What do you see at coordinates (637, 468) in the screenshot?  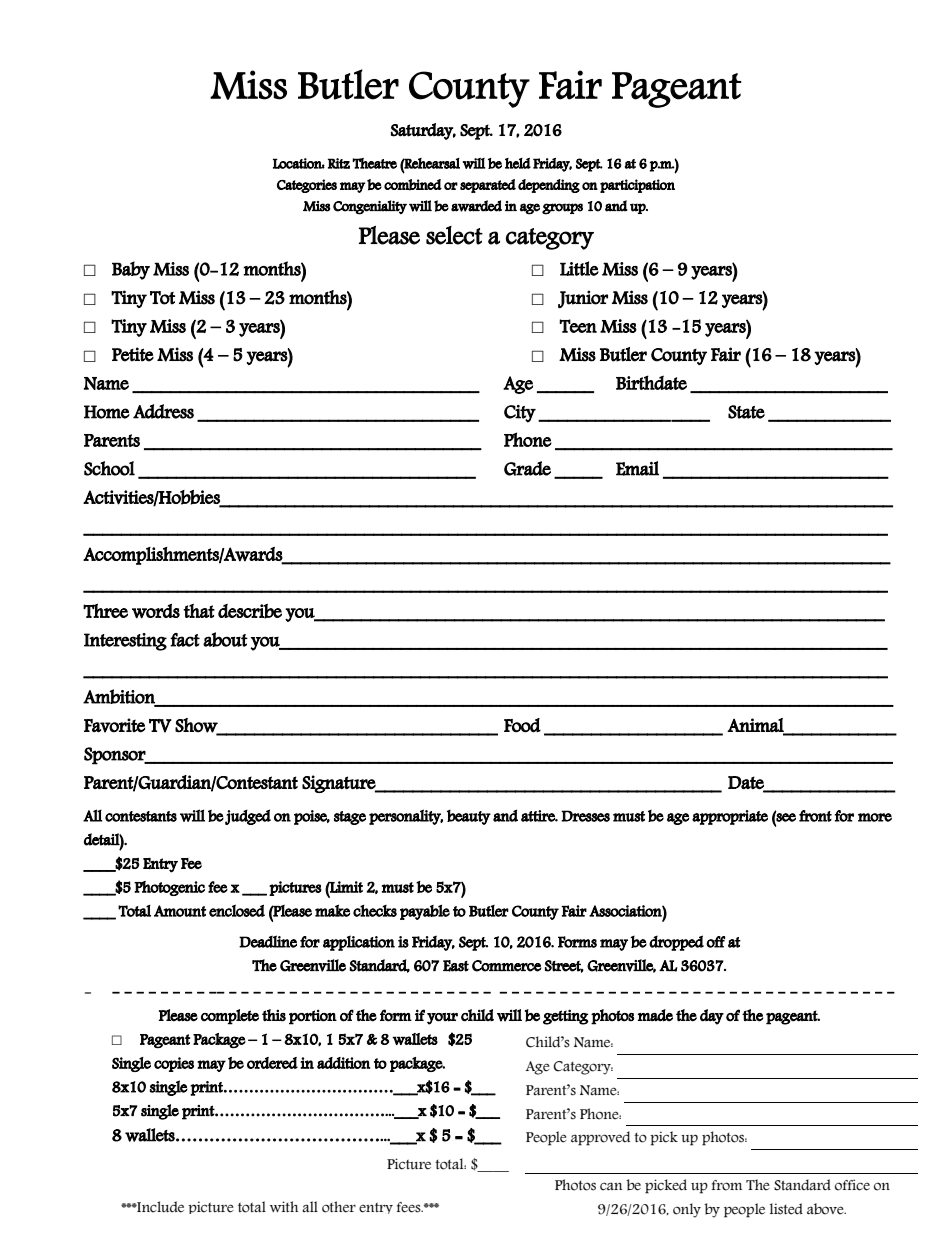 I see `Email` at bounding box center [637, 468].
